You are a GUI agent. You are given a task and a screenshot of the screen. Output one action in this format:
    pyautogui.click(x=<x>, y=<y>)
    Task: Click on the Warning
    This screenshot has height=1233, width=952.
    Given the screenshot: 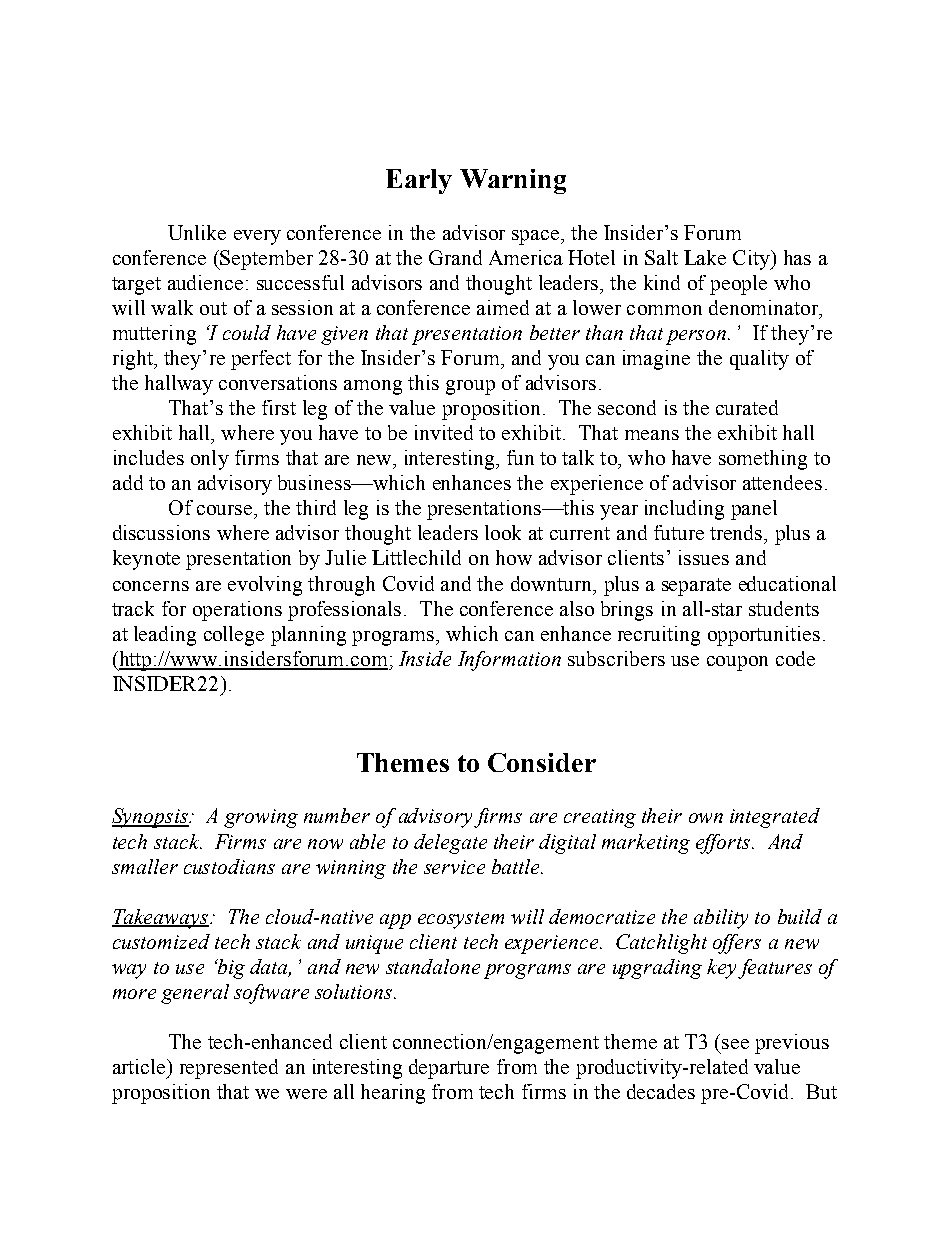 What is the action you would take?
    pyautogui.click(x=513, y=181)
